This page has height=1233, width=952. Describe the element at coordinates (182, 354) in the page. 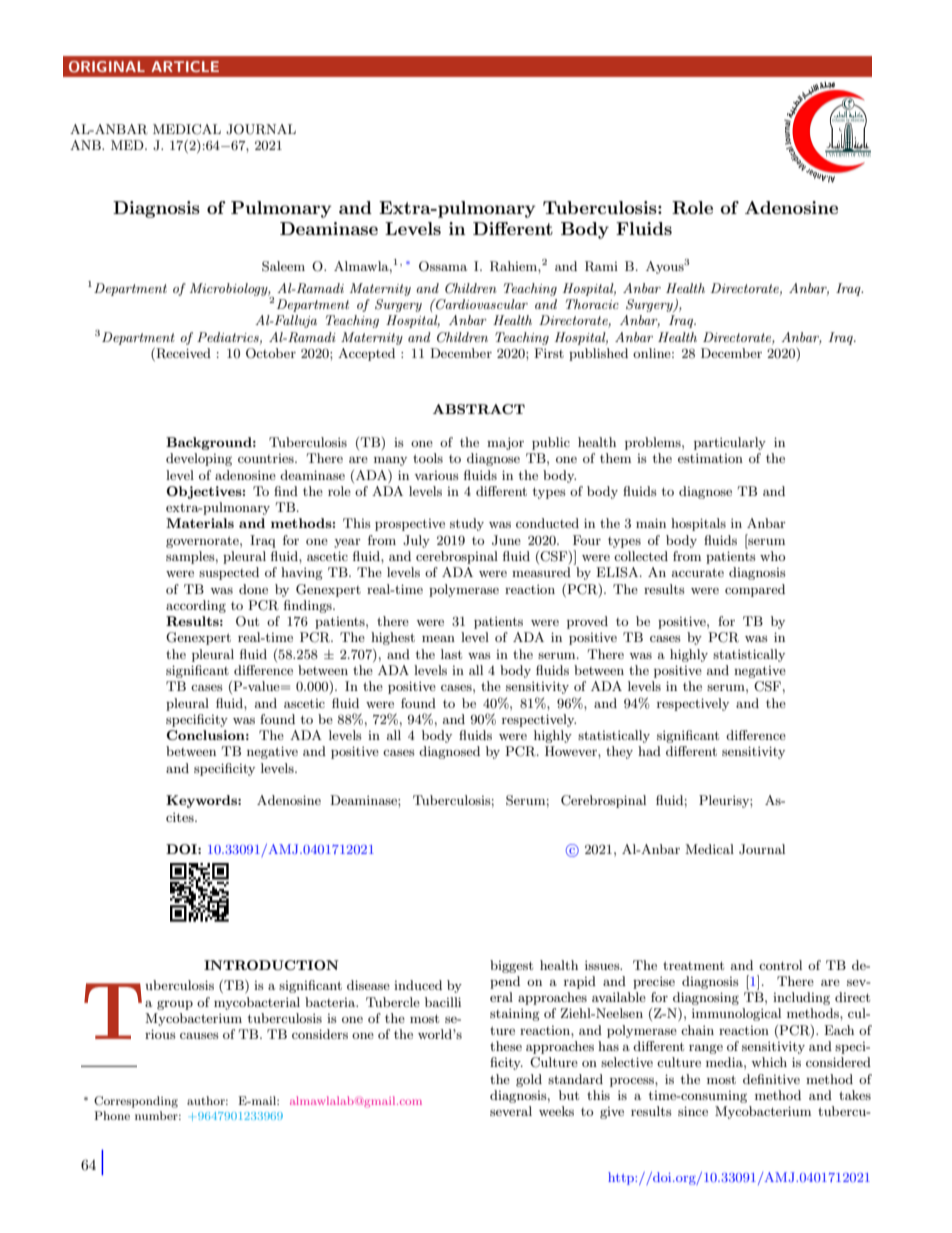

I see `Received` at that location.
